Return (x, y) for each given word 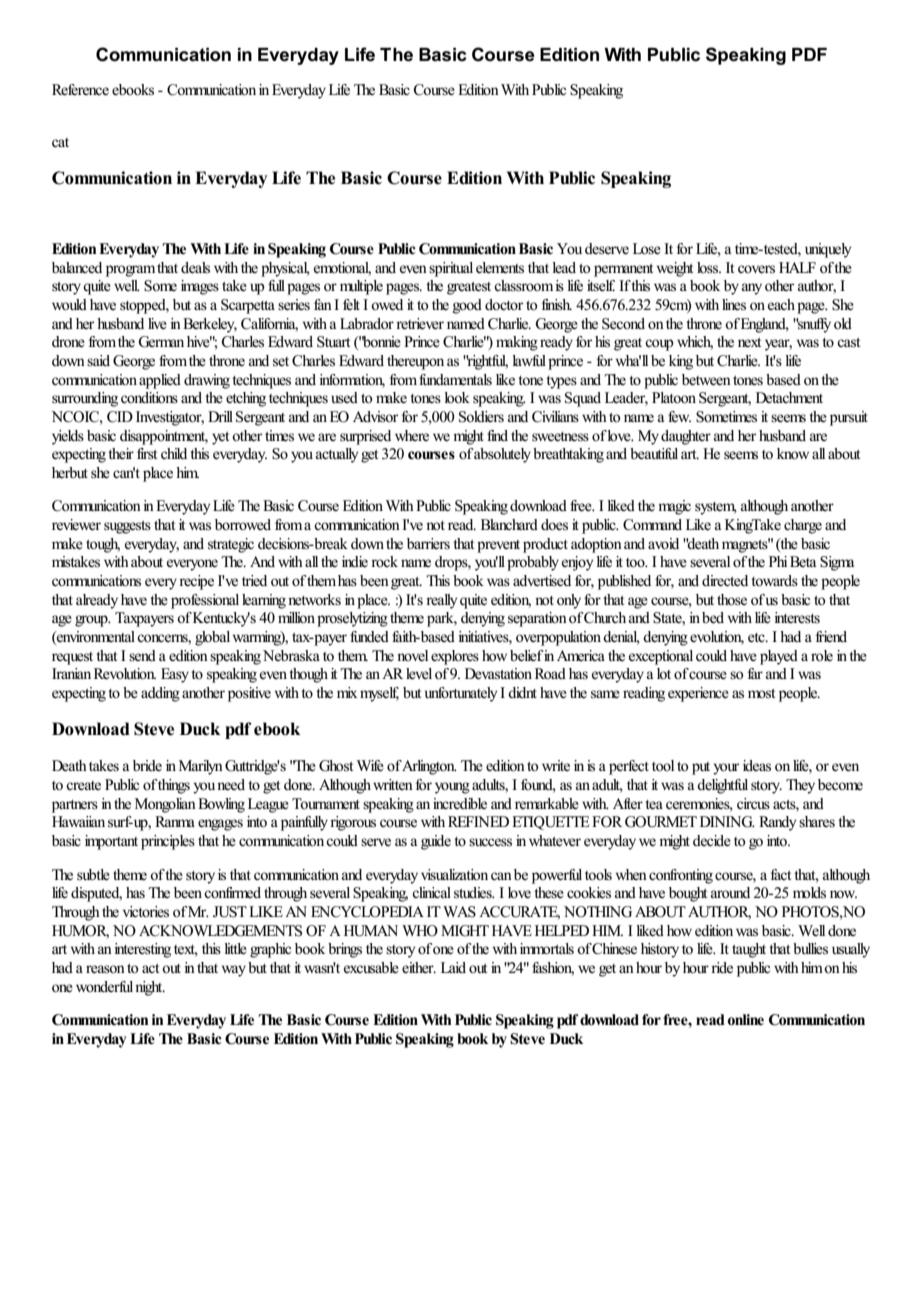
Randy (777, 823)
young (452, 788)
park (442, 619)
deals (195, 268)
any (752, 289)
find (497, 435)
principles (168, 842)
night (150, 988)
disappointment (164, 437)
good (467, 306)
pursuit (849, 418)
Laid (453, 967)
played (779, 657)
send (142, 655)
